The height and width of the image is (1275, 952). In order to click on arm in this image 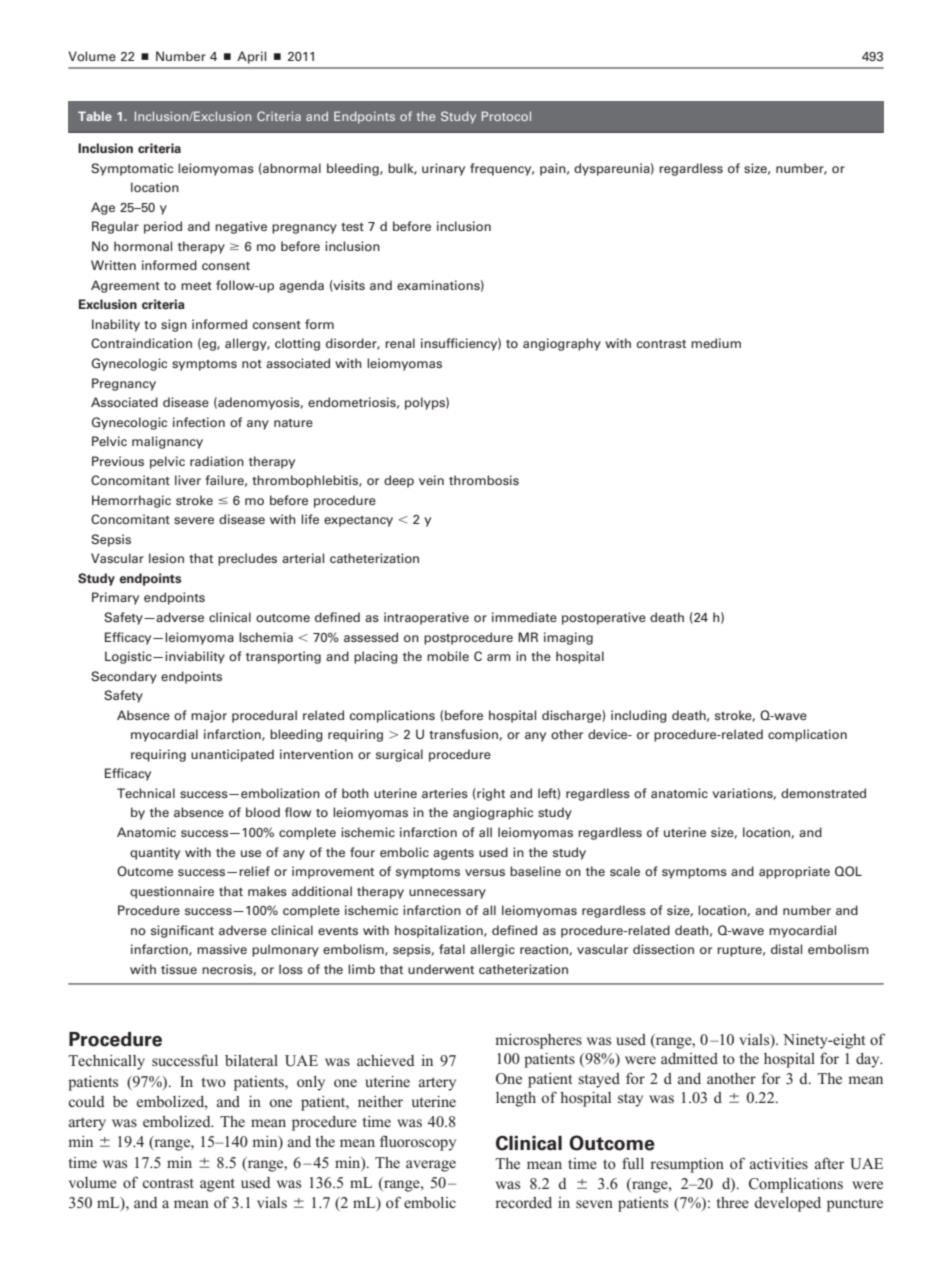, I will do `click(499, 657)`.
